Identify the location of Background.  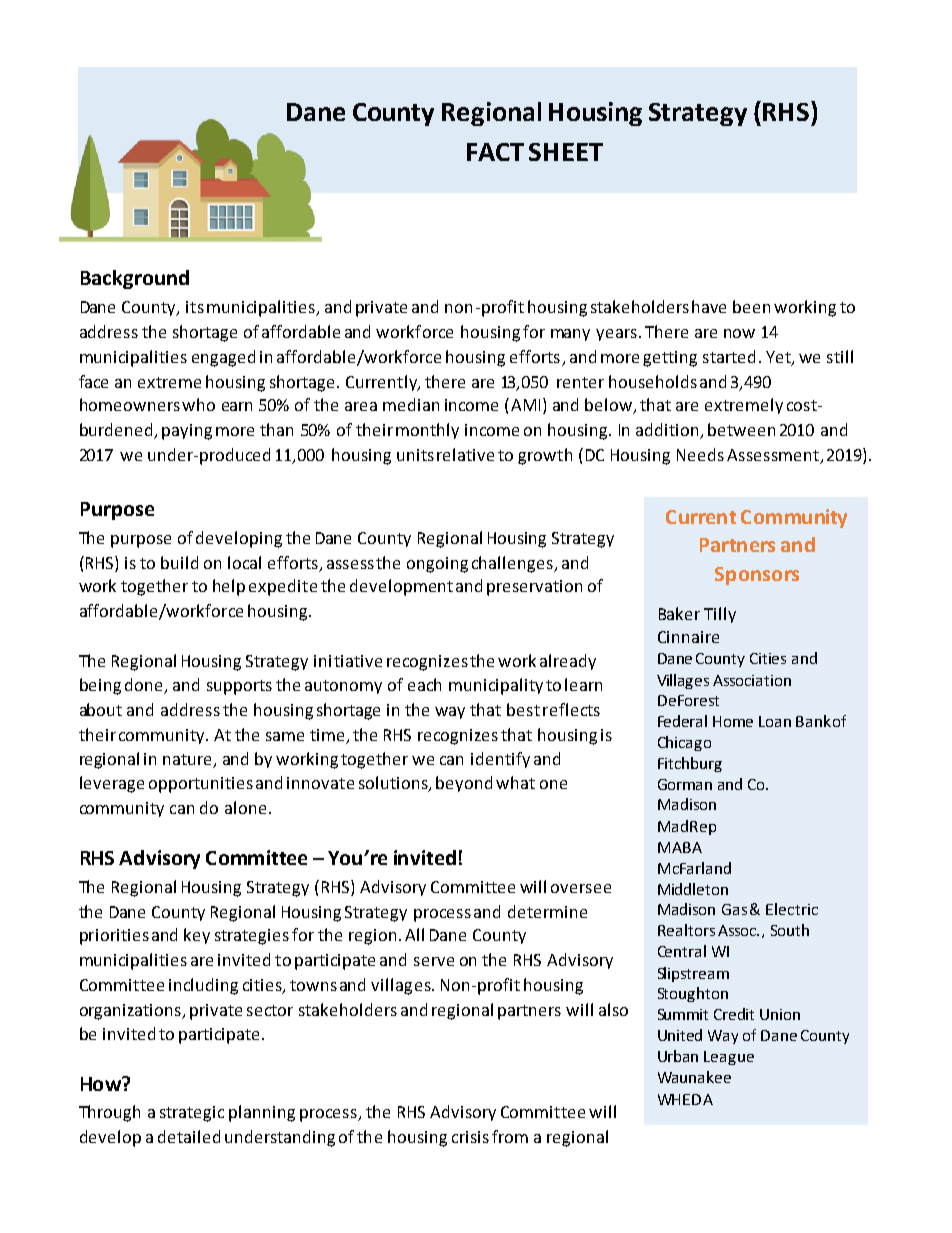
(135, 279).
